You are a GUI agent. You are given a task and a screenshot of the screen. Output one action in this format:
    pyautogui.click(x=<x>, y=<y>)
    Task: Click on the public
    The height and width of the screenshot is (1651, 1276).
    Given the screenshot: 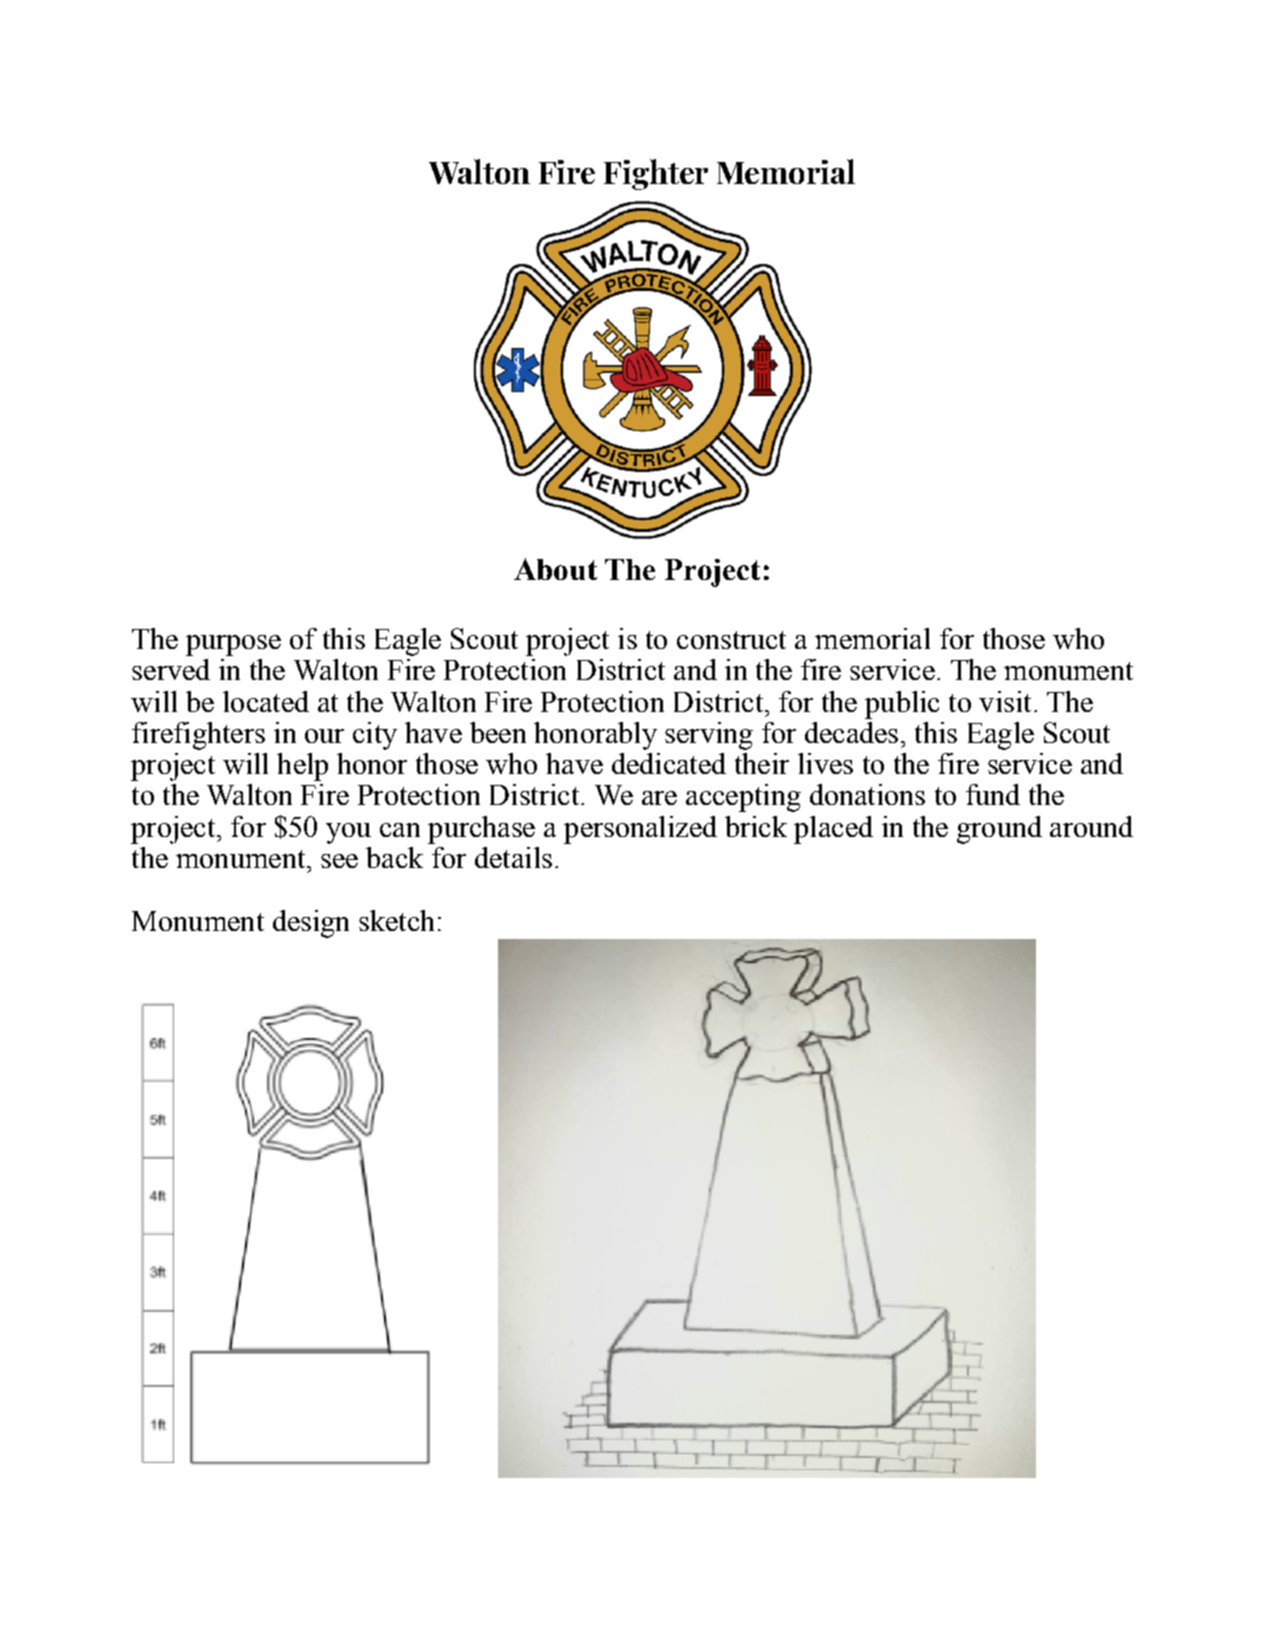 What is the action you would take?
    pyautogui.click(x=902, y=705)
